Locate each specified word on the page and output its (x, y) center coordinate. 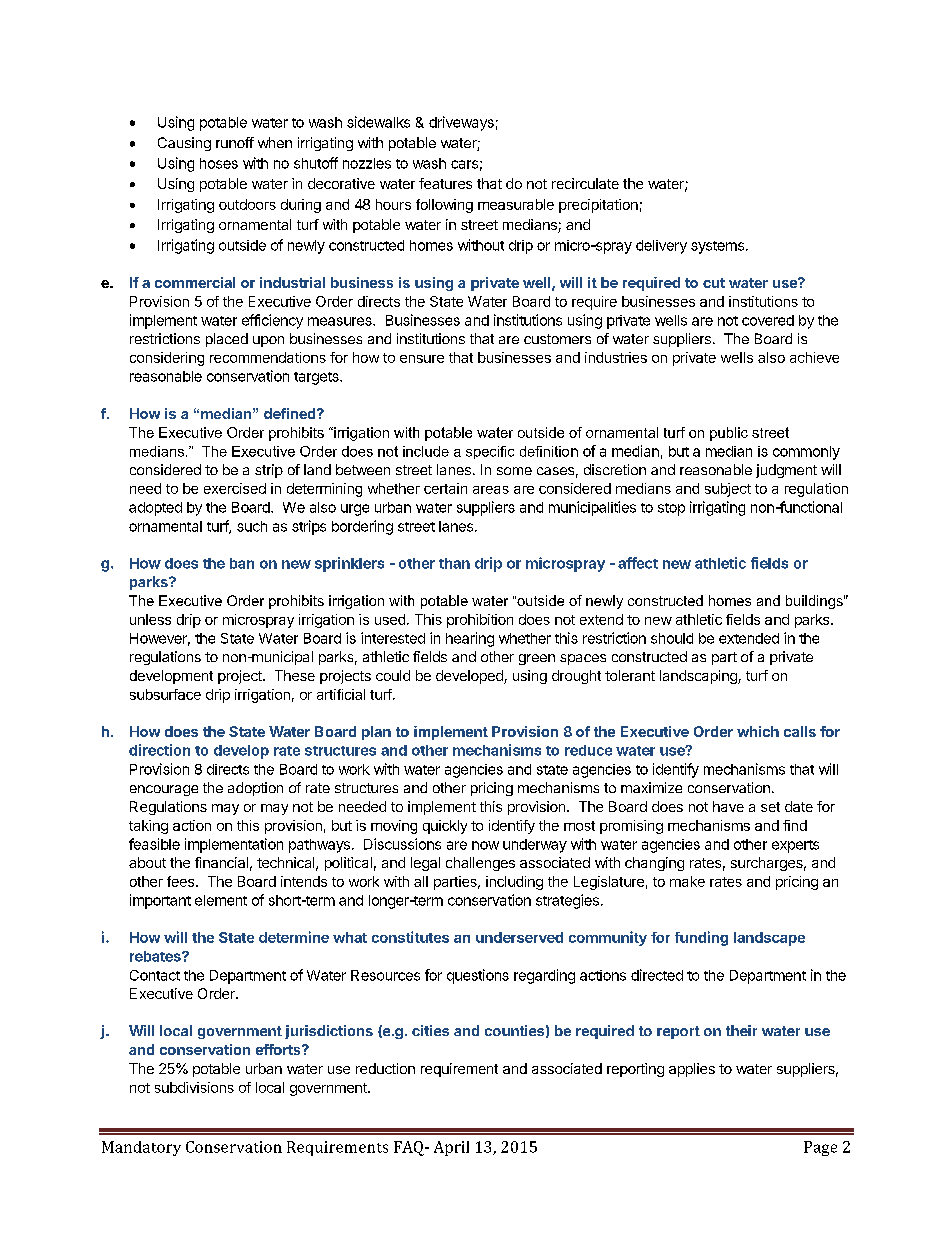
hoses (219, 163)
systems (717, 247)
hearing (470, 639)
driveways (461, 123)
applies (692, 1070)
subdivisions (194, 1087)
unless (150, 619)
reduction (385, 1068)
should (672, 638)
